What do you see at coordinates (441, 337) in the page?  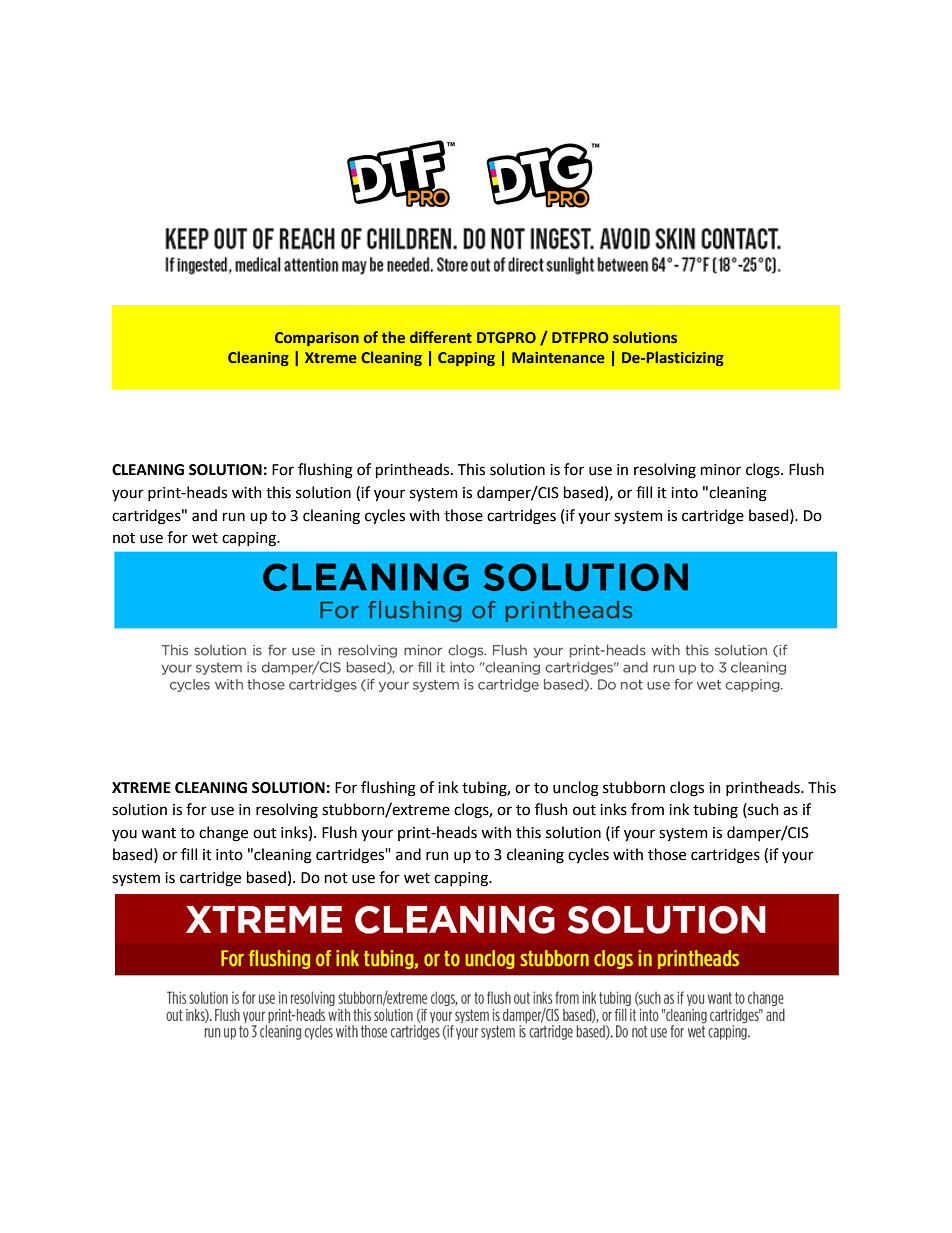 I see `different` at bounding box center [441, 337].
